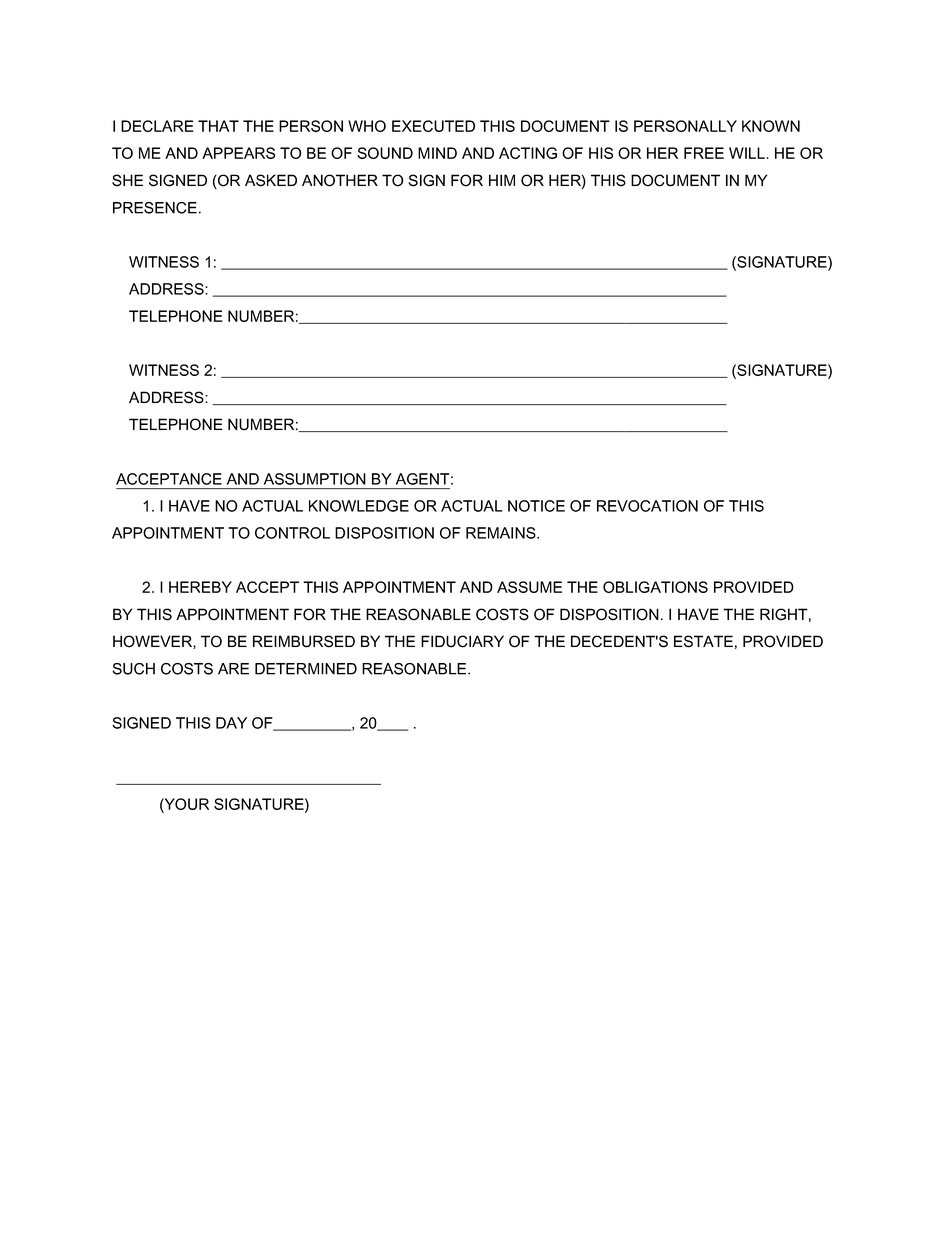  Describe the element at coordinates (703, 641) in the screenshot. I see `ESTATE` at that location.
